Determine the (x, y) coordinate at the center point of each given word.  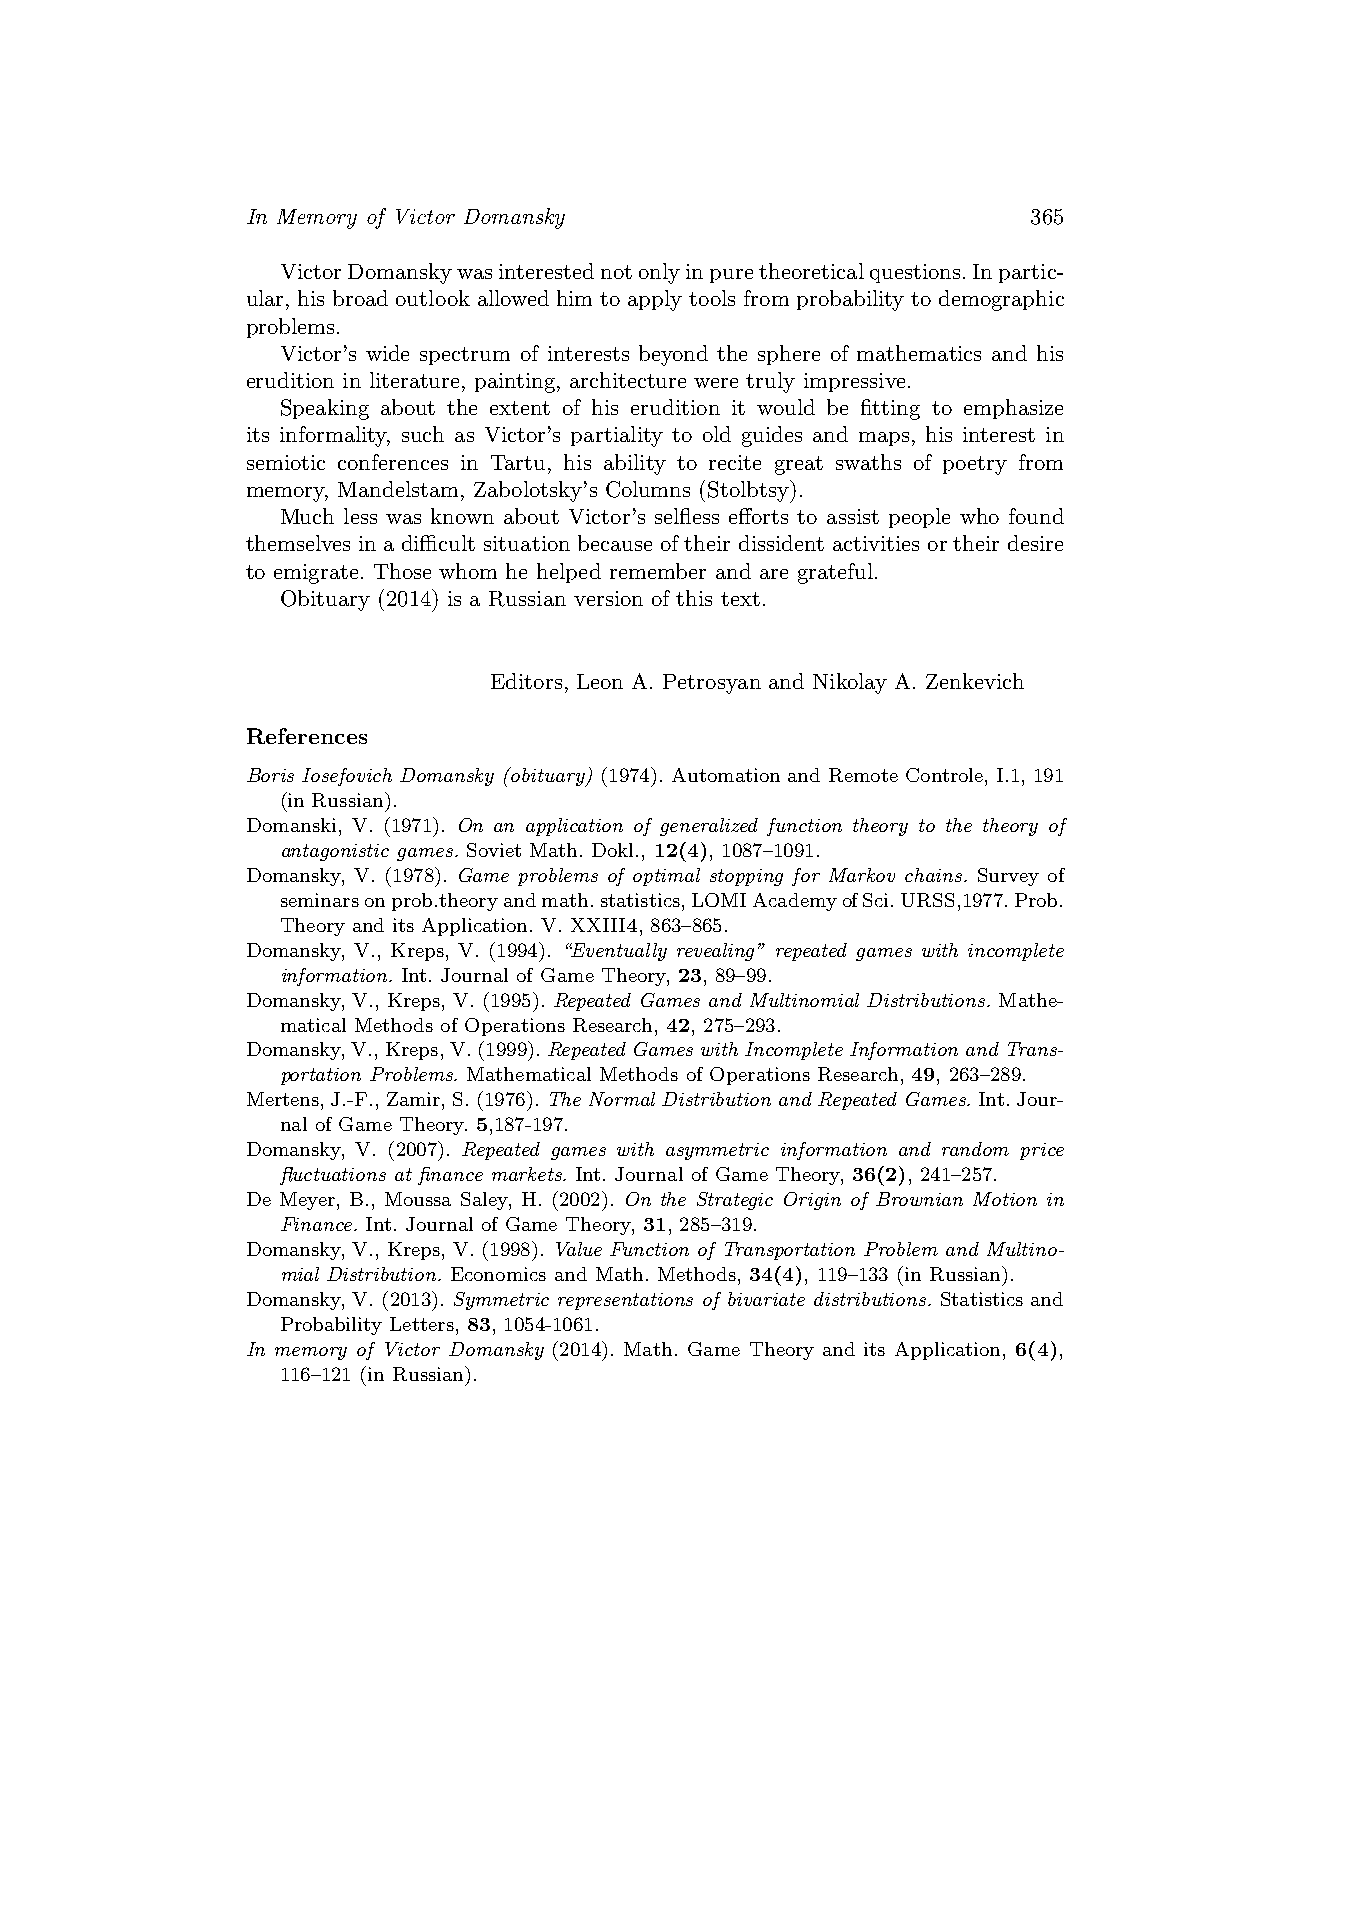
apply (655, 300)
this (694, 598)
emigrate (316, 574)
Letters (422, 1324)
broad (360, 298)
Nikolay (850, 683)
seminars (320, 900)
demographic (1001, 300)
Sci (877, 900)
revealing (715, 952)
